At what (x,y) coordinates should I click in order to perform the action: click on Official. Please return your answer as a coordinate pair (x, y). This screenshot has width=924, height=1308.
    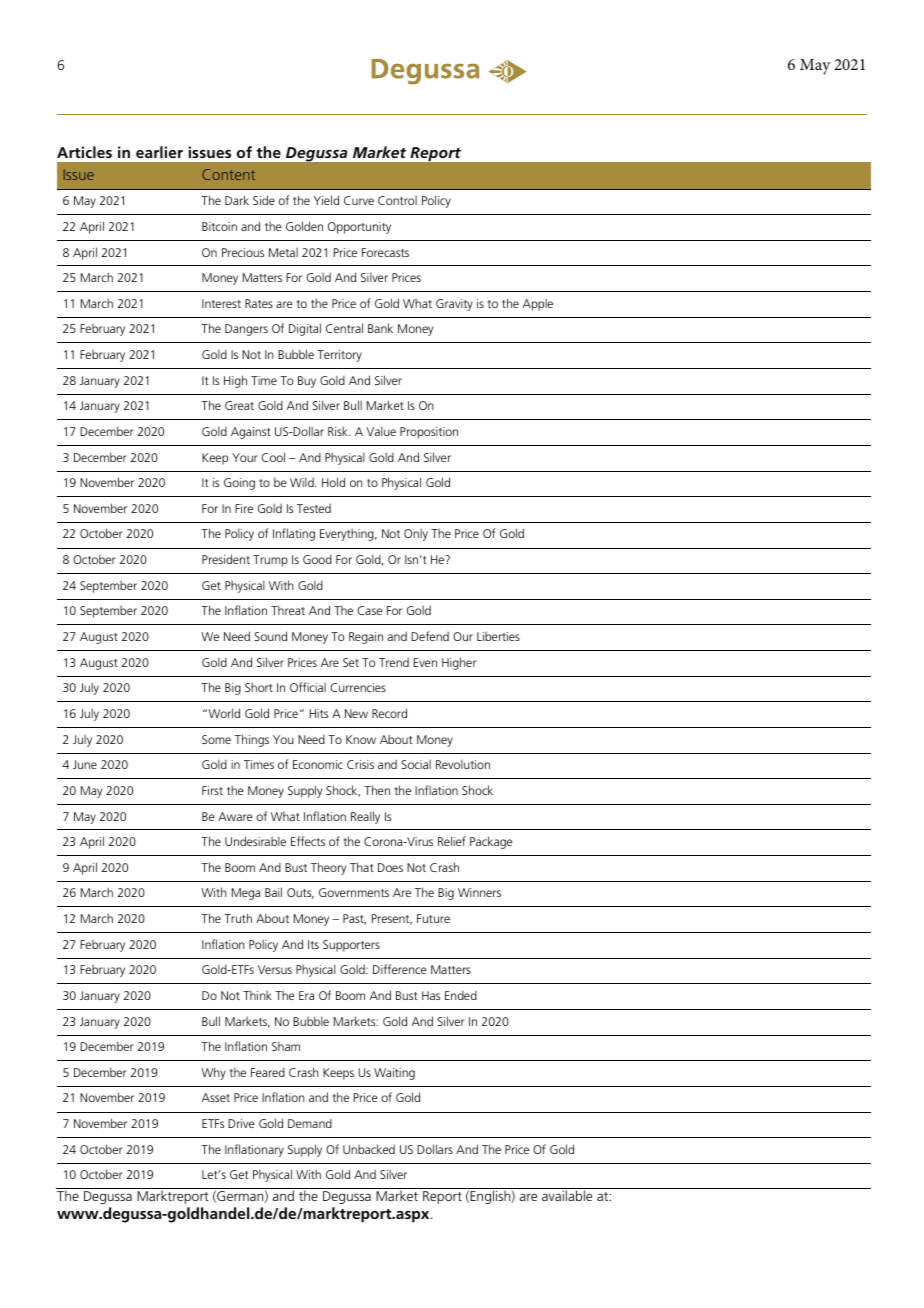
    Looking at the image, I should click on (308, 687).
